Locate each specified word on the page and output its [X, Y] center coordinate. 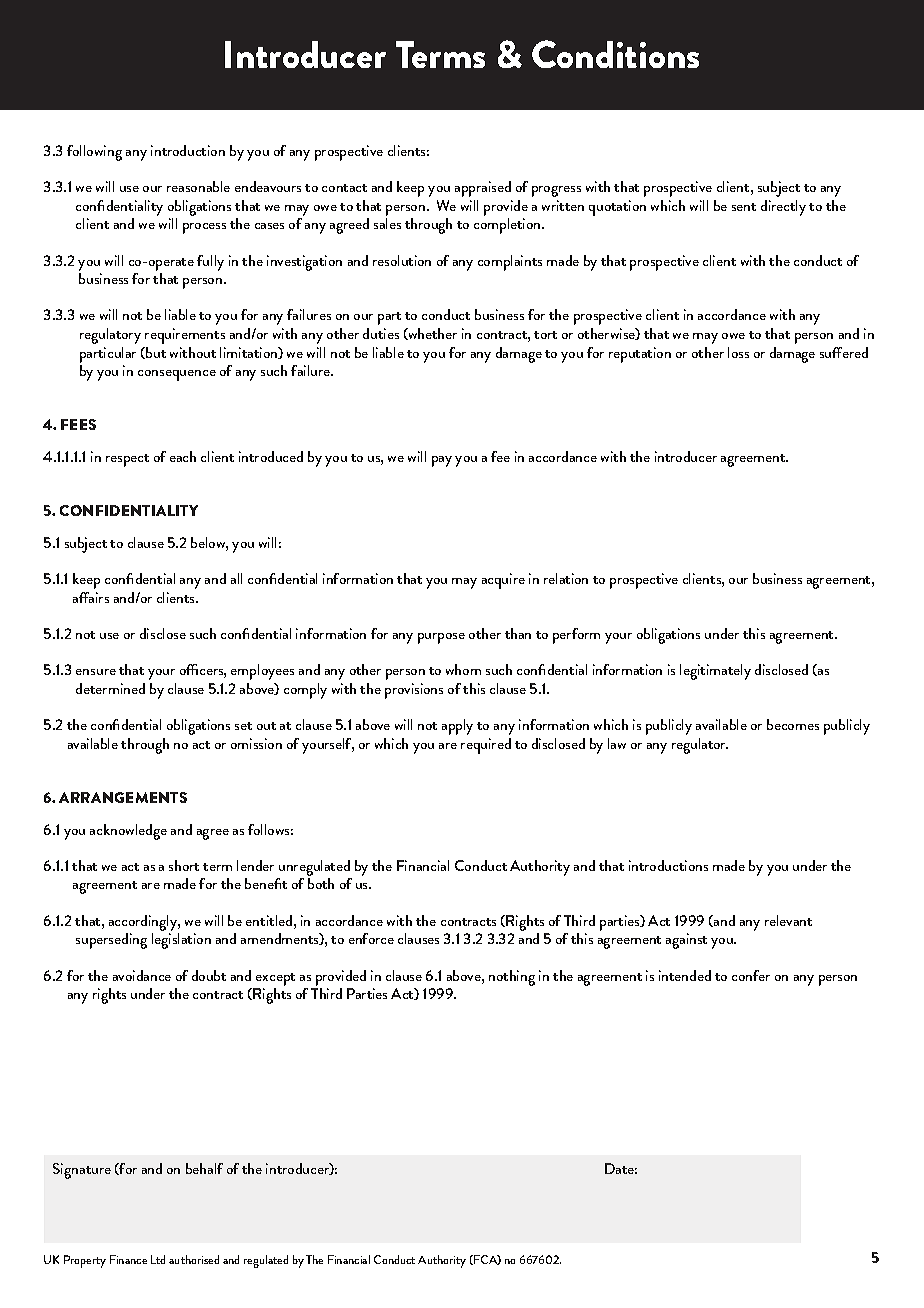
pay [442, 461]
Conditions [615, 54]
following [94, 153]
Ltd [158, 1259]
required [486, 746]
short [184, 865]
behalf [204, 1168]
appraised [483, 189]
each [183, 456]
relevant [788, 920]
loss [738, 352]
